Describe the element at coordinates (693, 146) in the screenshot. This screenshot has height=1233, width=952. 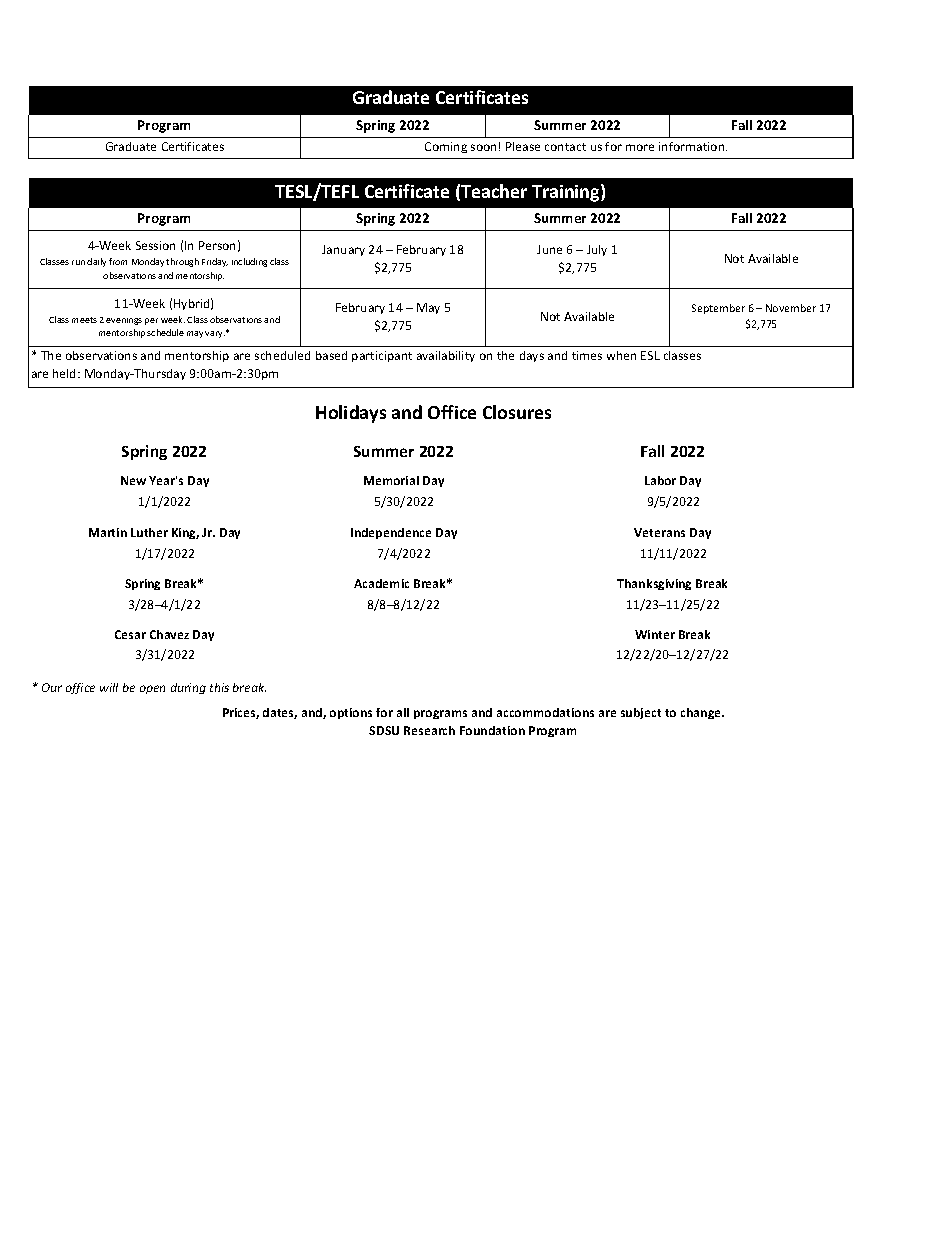
I see `information` at that location.
